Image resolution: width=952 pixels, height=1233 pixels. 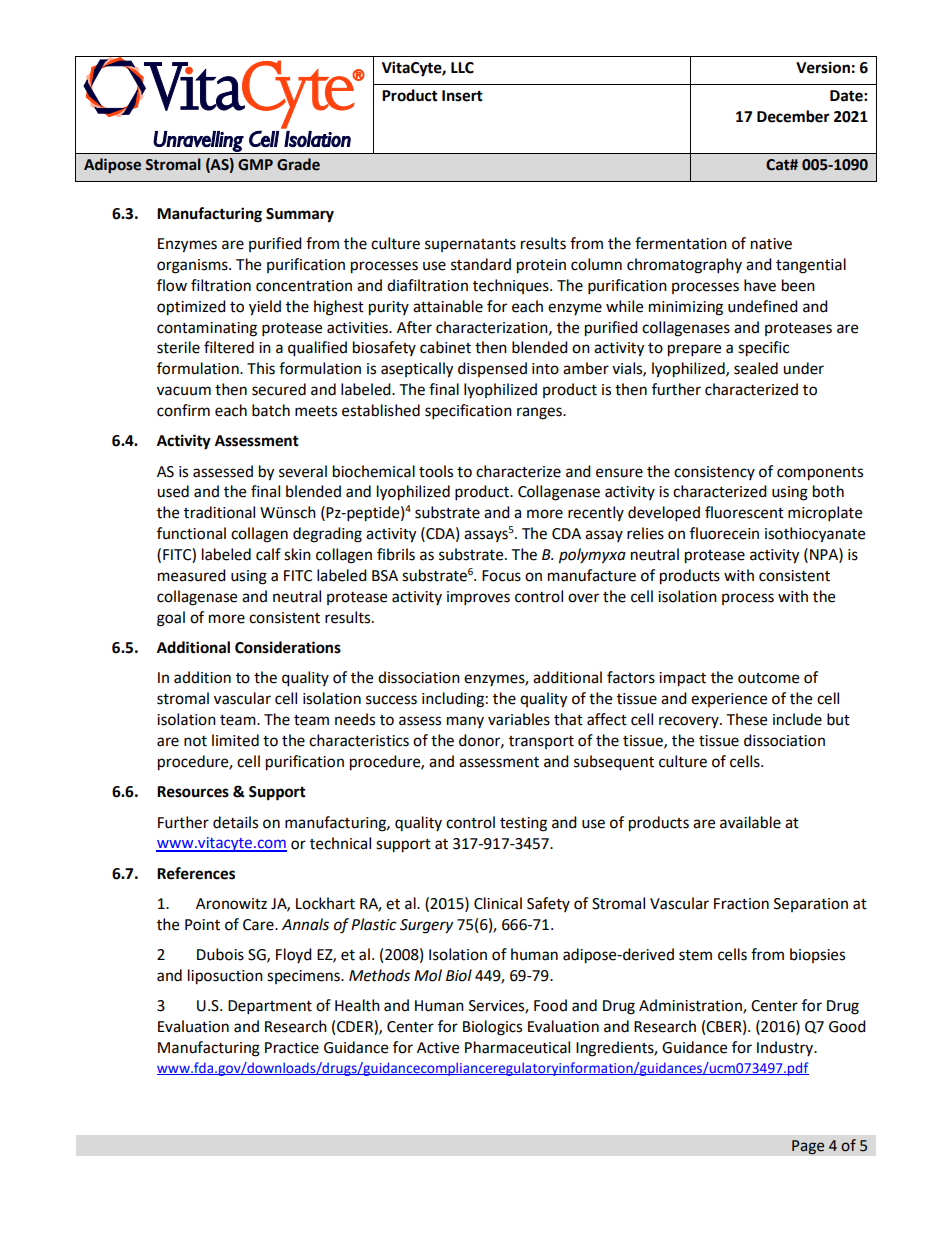 I want to click on improves, so click(x=478, y=598).
